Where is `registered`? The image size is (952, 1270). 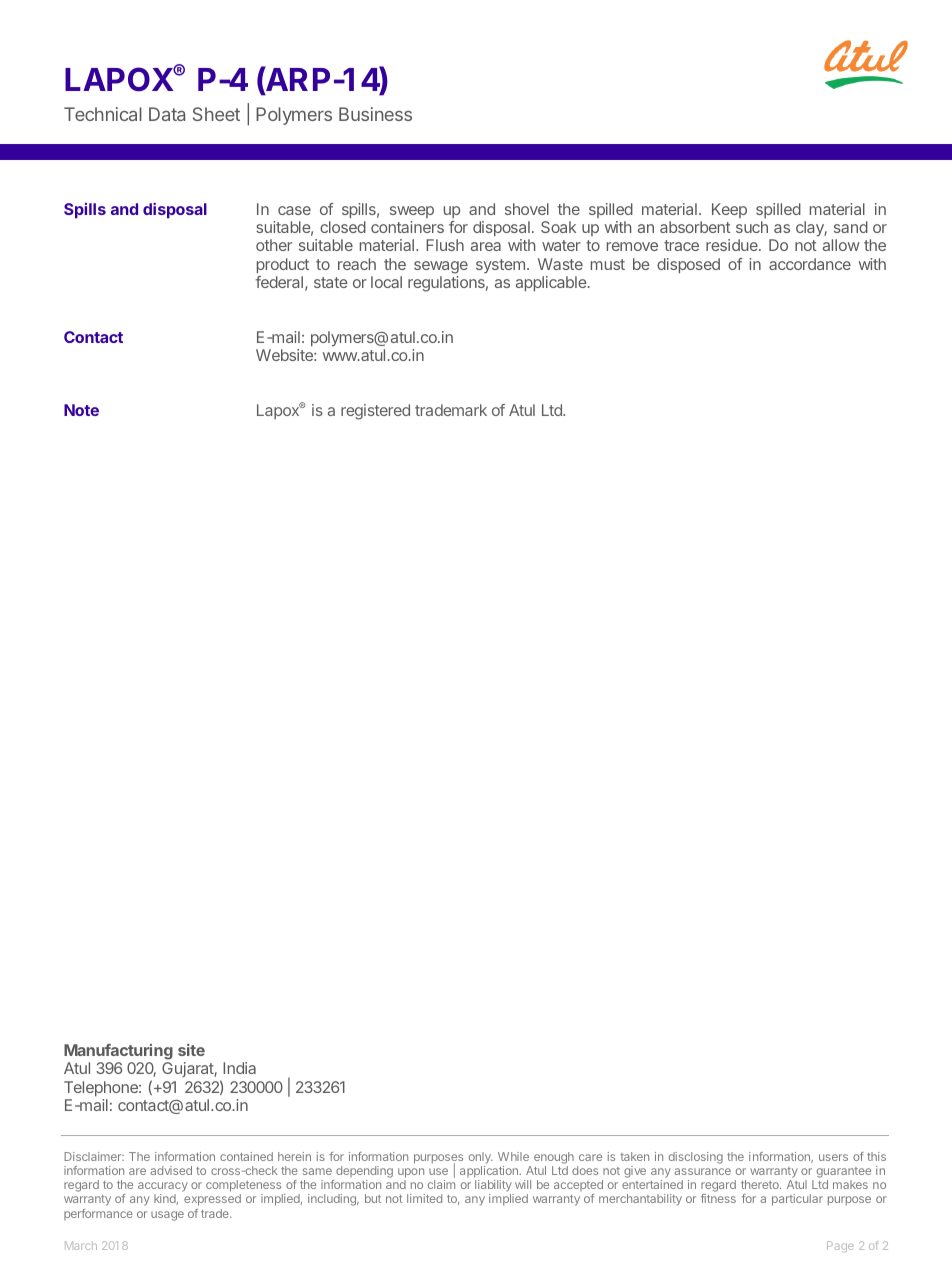
registered is located at coordinates (375, 412).
